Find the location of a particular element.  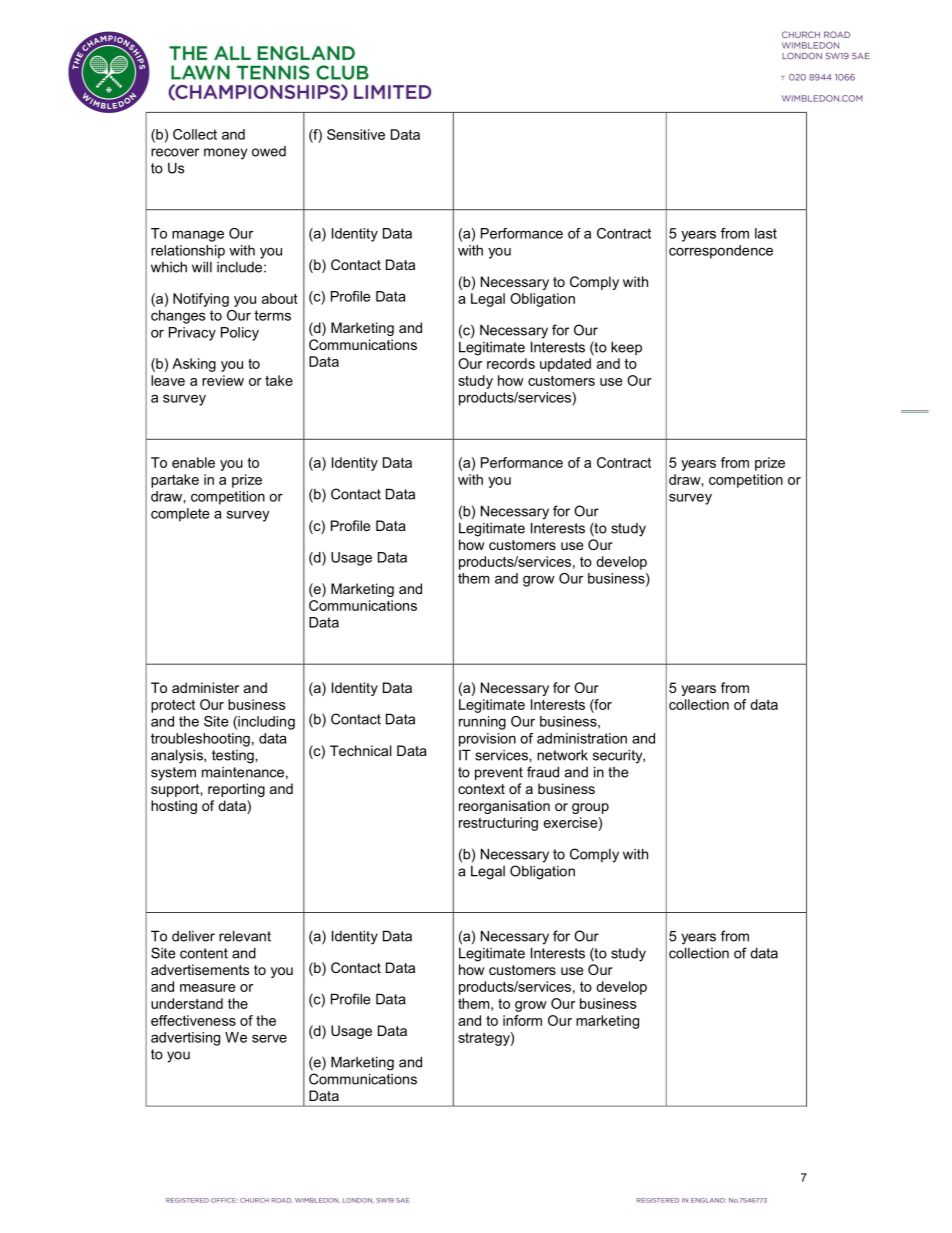

running is located at coordinates (482, 723).
